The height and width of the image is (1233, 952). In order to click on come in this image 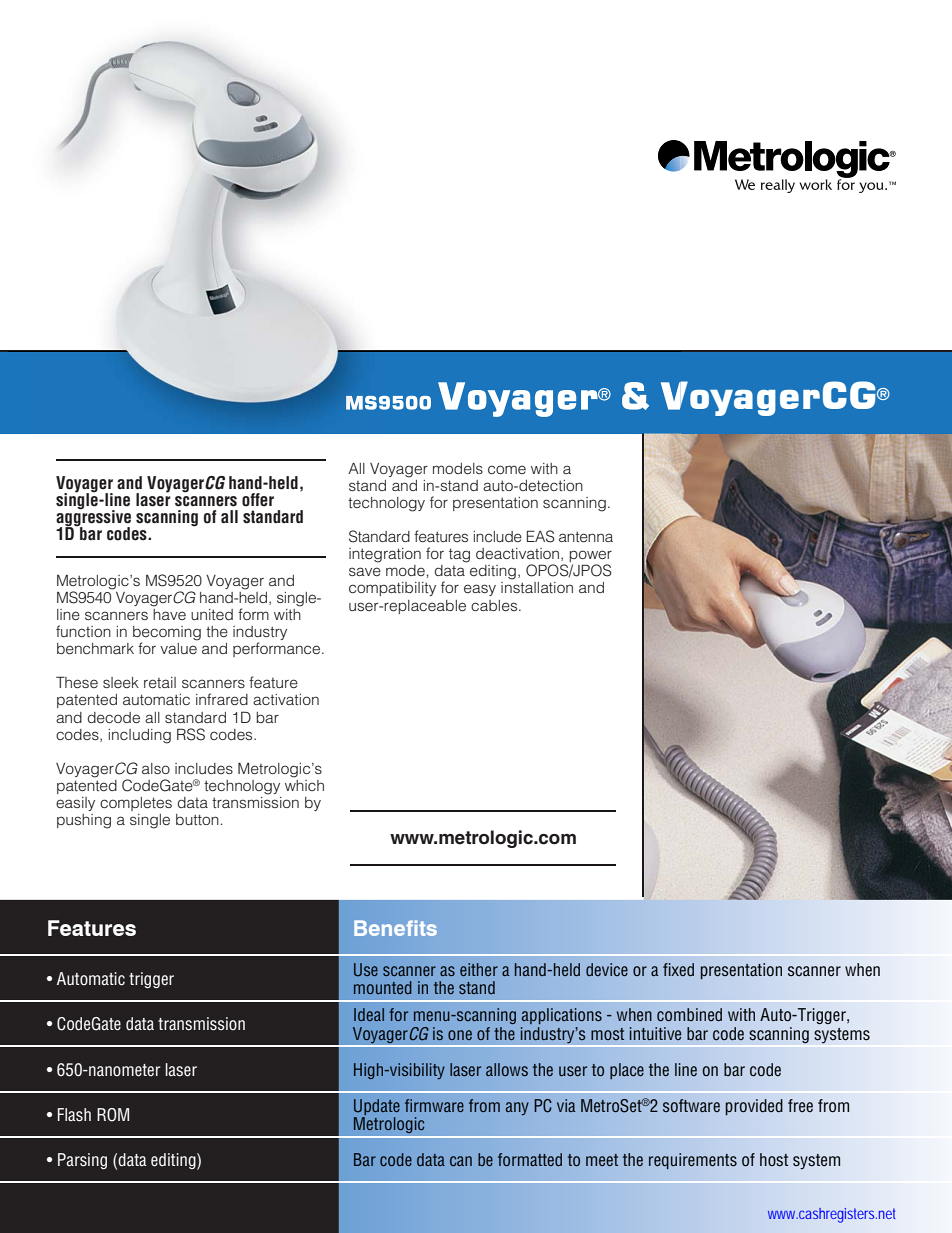, I will do `click(507, 469)`.
